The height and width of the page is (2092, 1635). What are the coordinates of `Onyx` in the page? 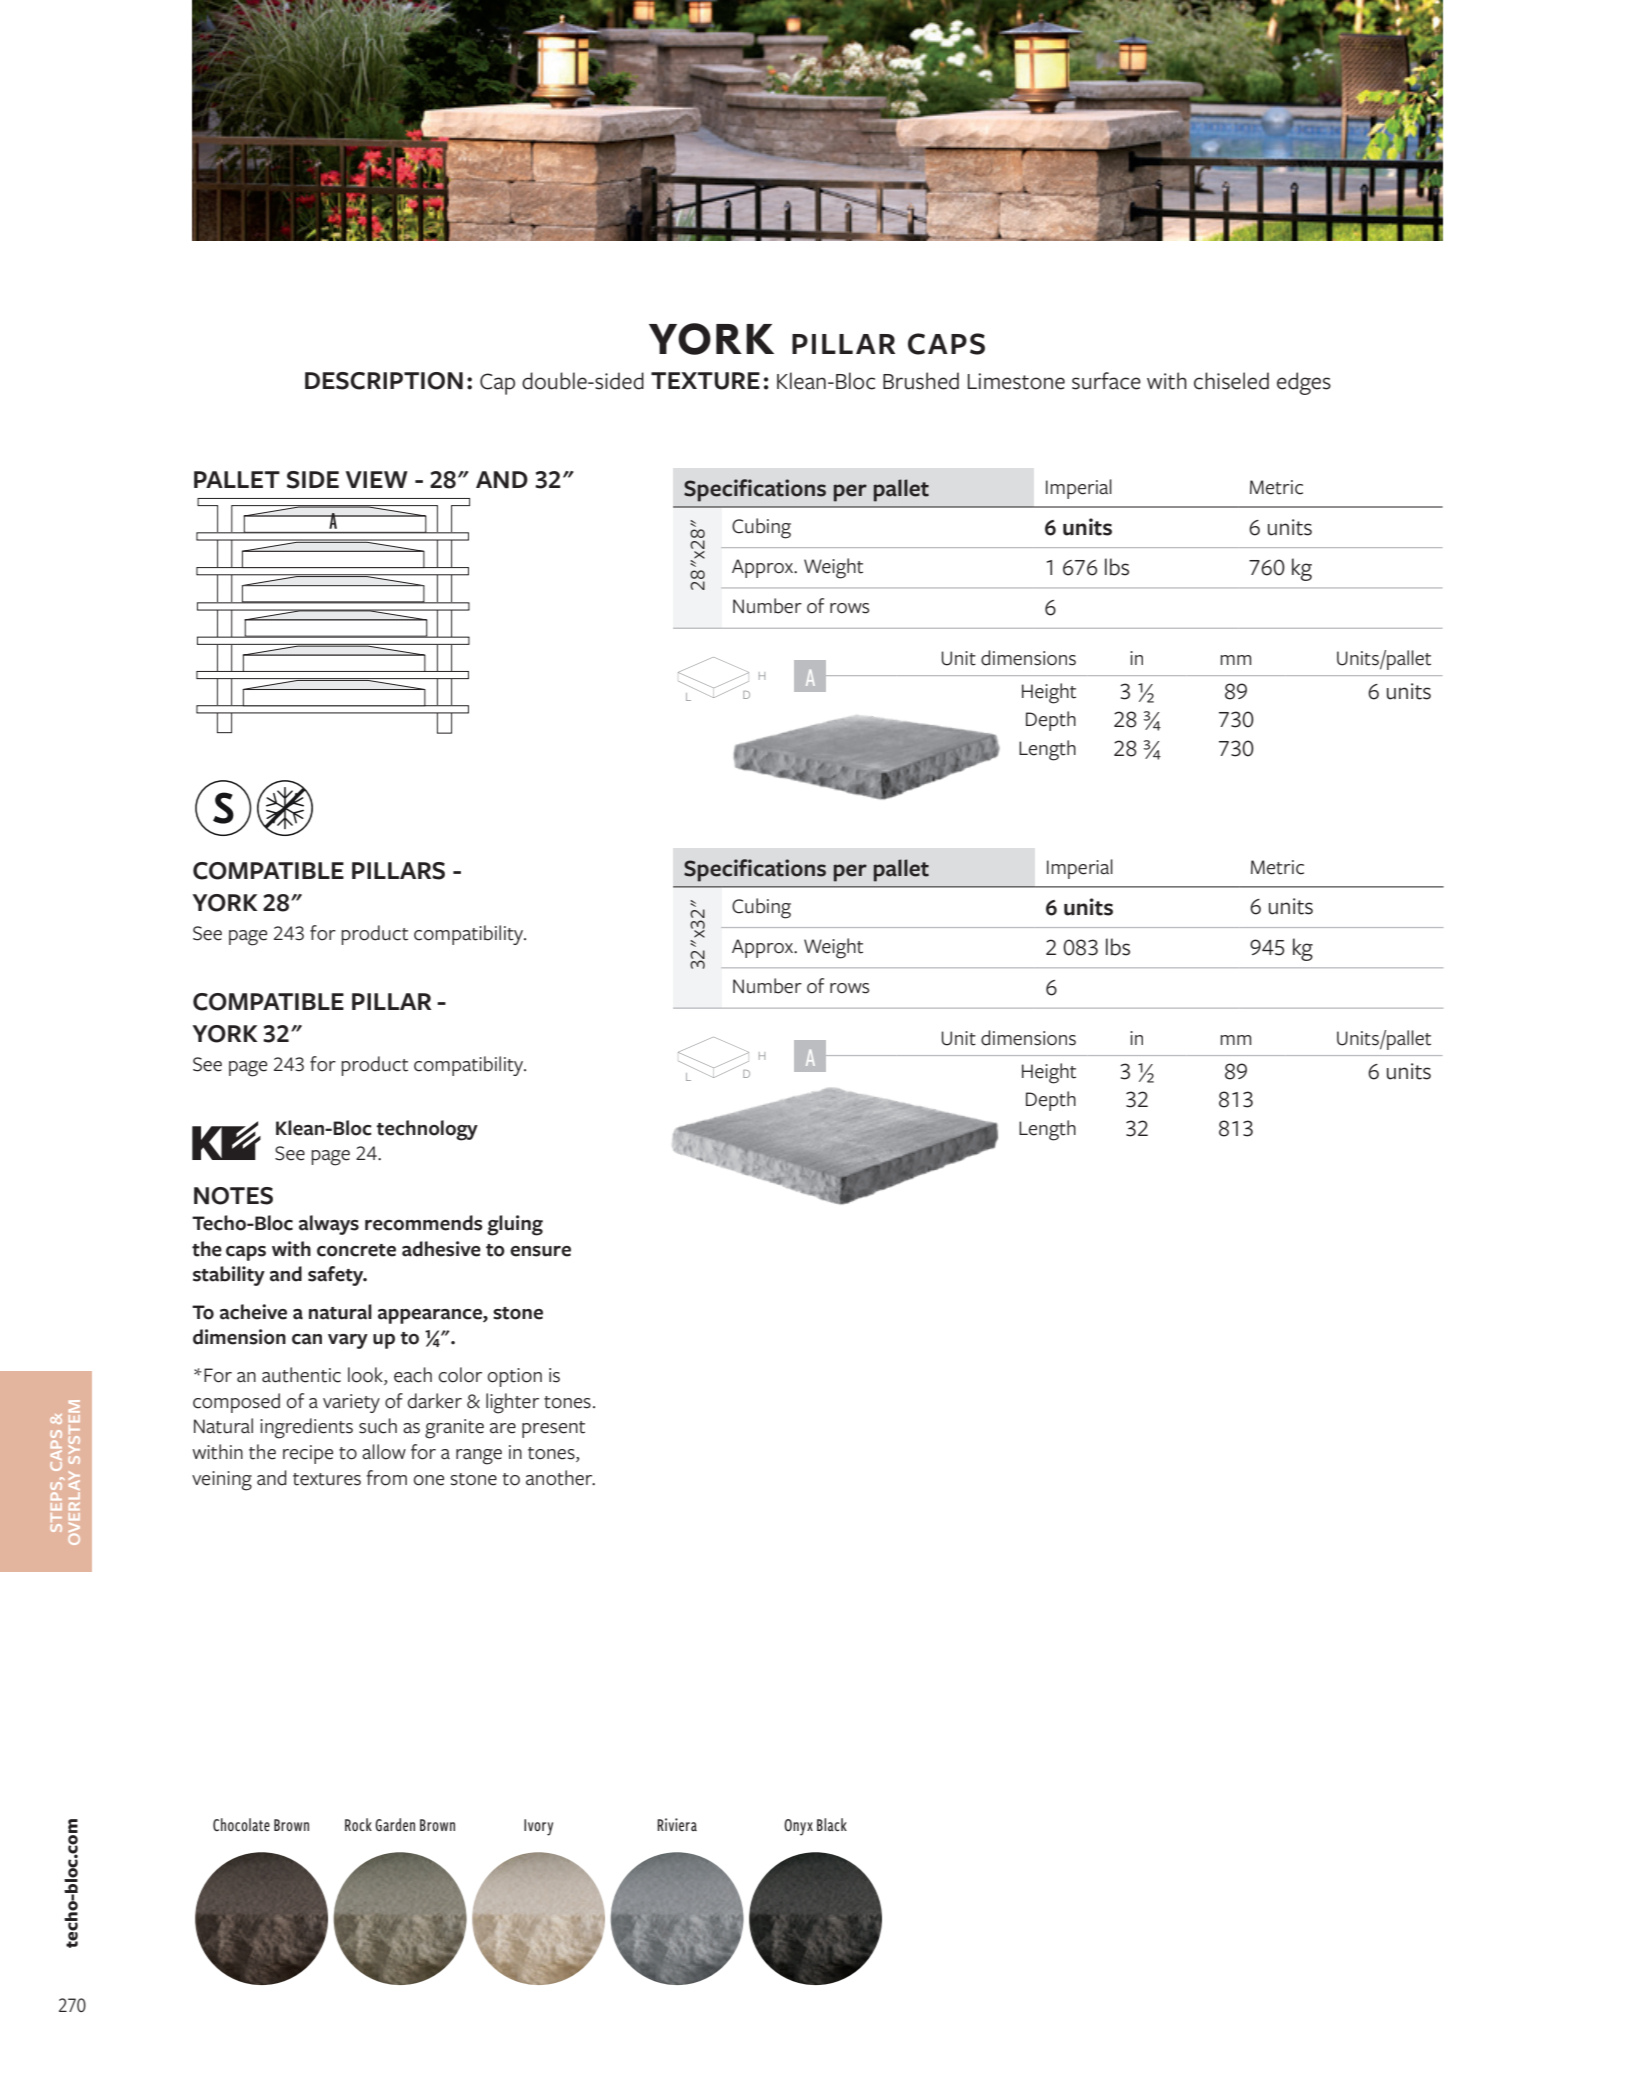 It's located at (798, 1827).
